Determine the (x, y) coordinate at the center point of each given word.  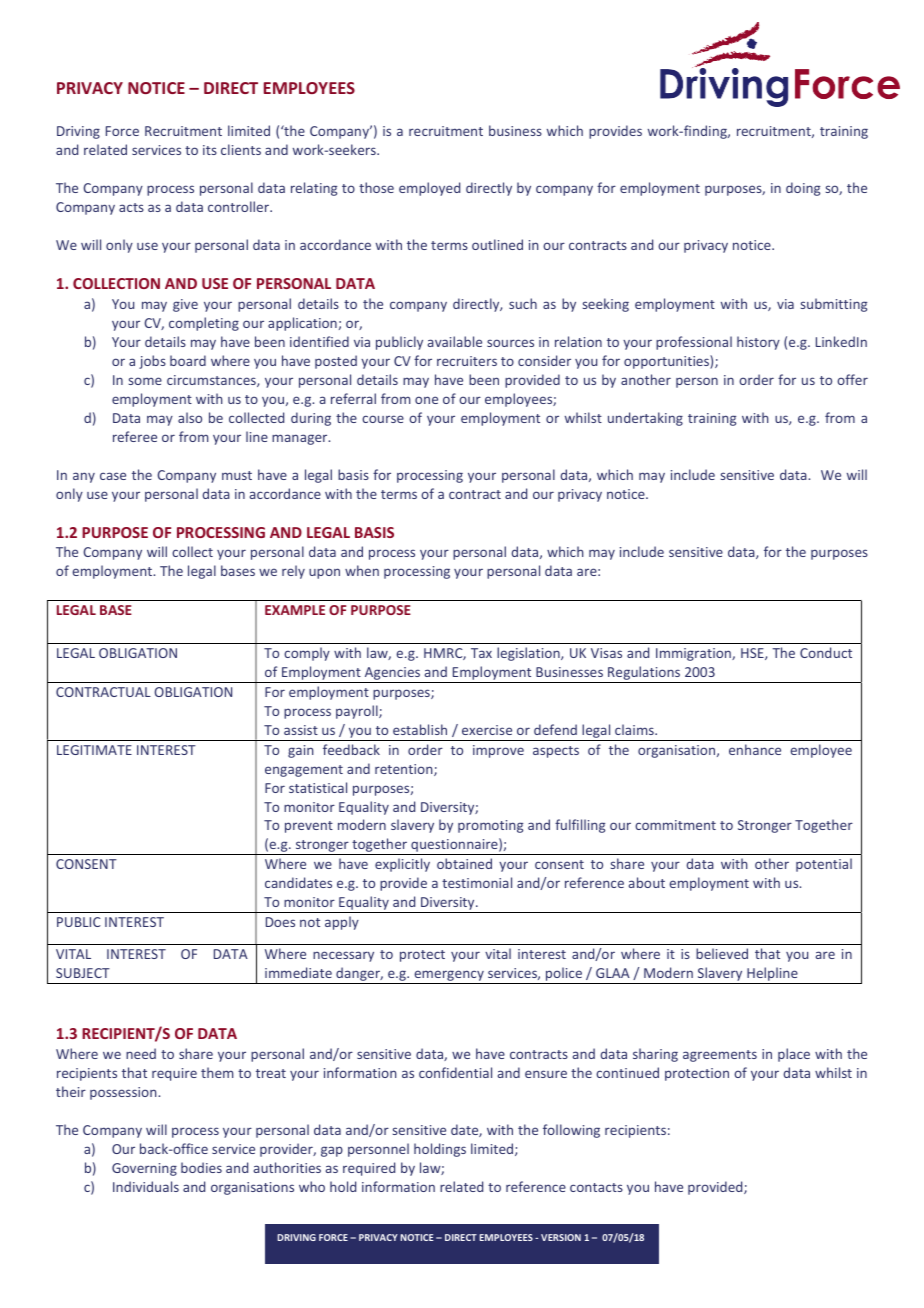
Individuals (146, 1186)
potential (824, 865)
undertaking (645, 419)
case (113, 476)
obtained (464, 863)
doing (803, 189)
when (362, 570)
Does (280, 922)
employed (429, 189)
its (210, 150)
